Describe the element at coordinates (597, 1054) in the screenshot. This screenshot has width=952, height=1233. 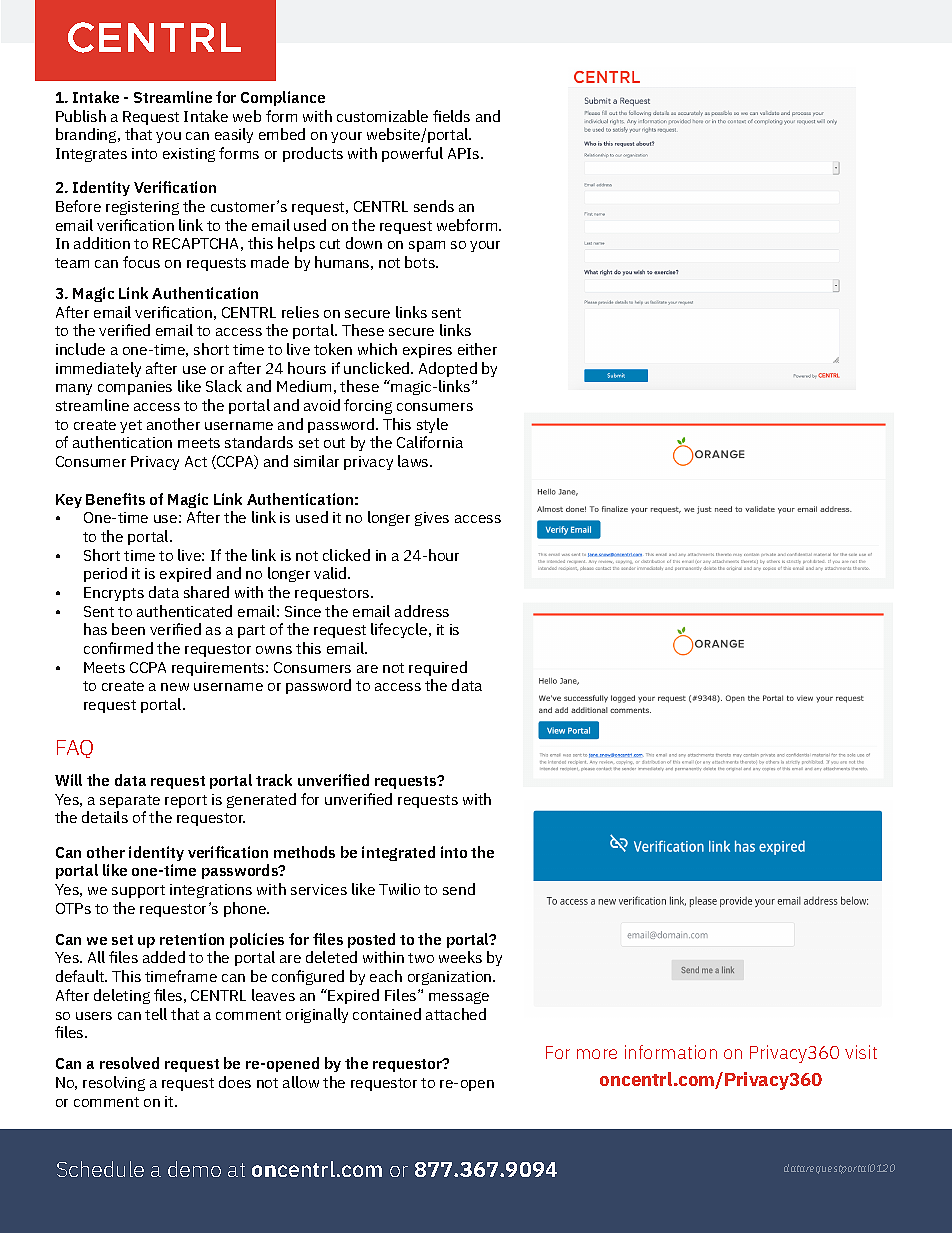
I see `more` at that location.
